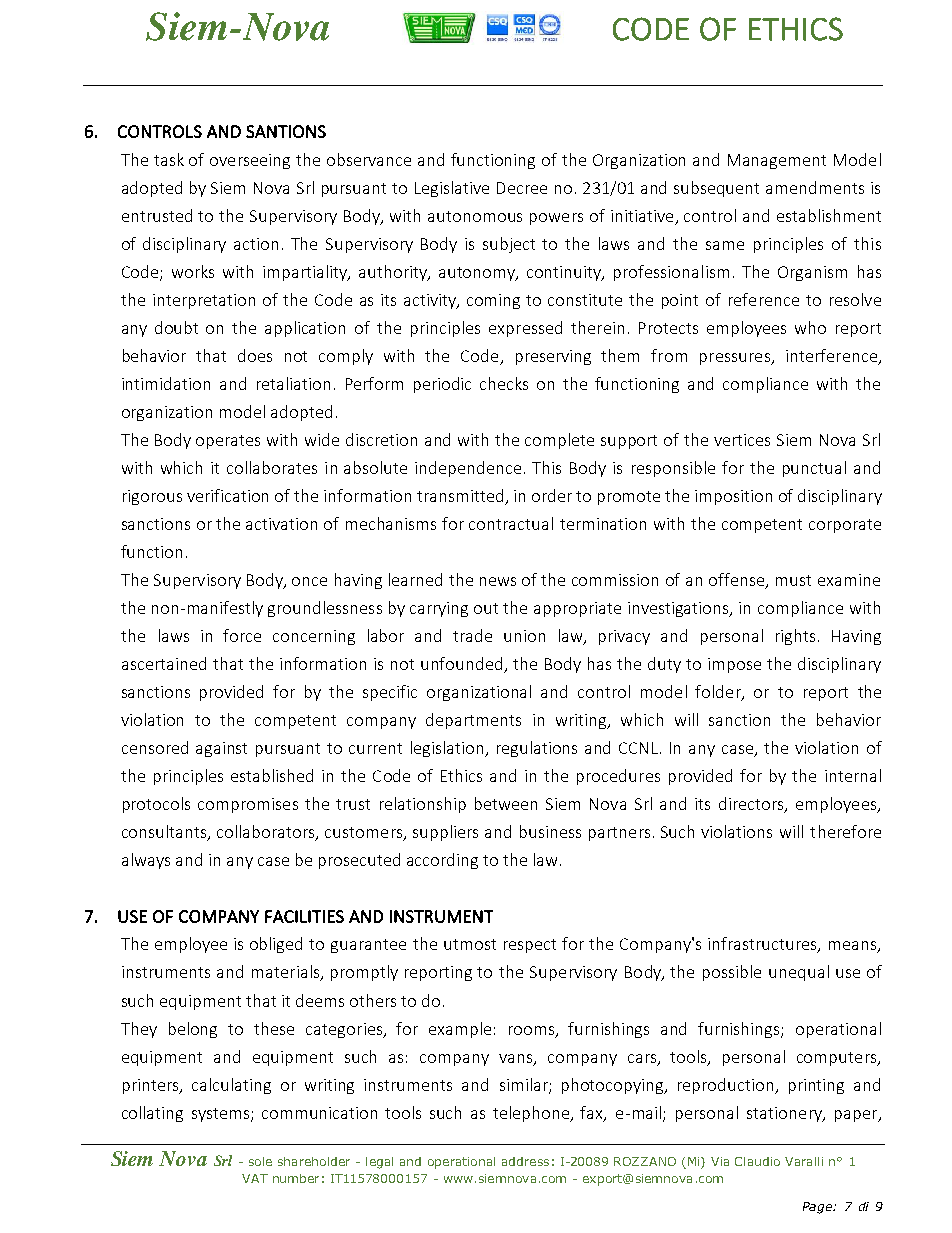 This screenshot has width=952, height=1233. Describe the element at coordinates (752, 805) in the screenshot. I see `directors` at that location.
